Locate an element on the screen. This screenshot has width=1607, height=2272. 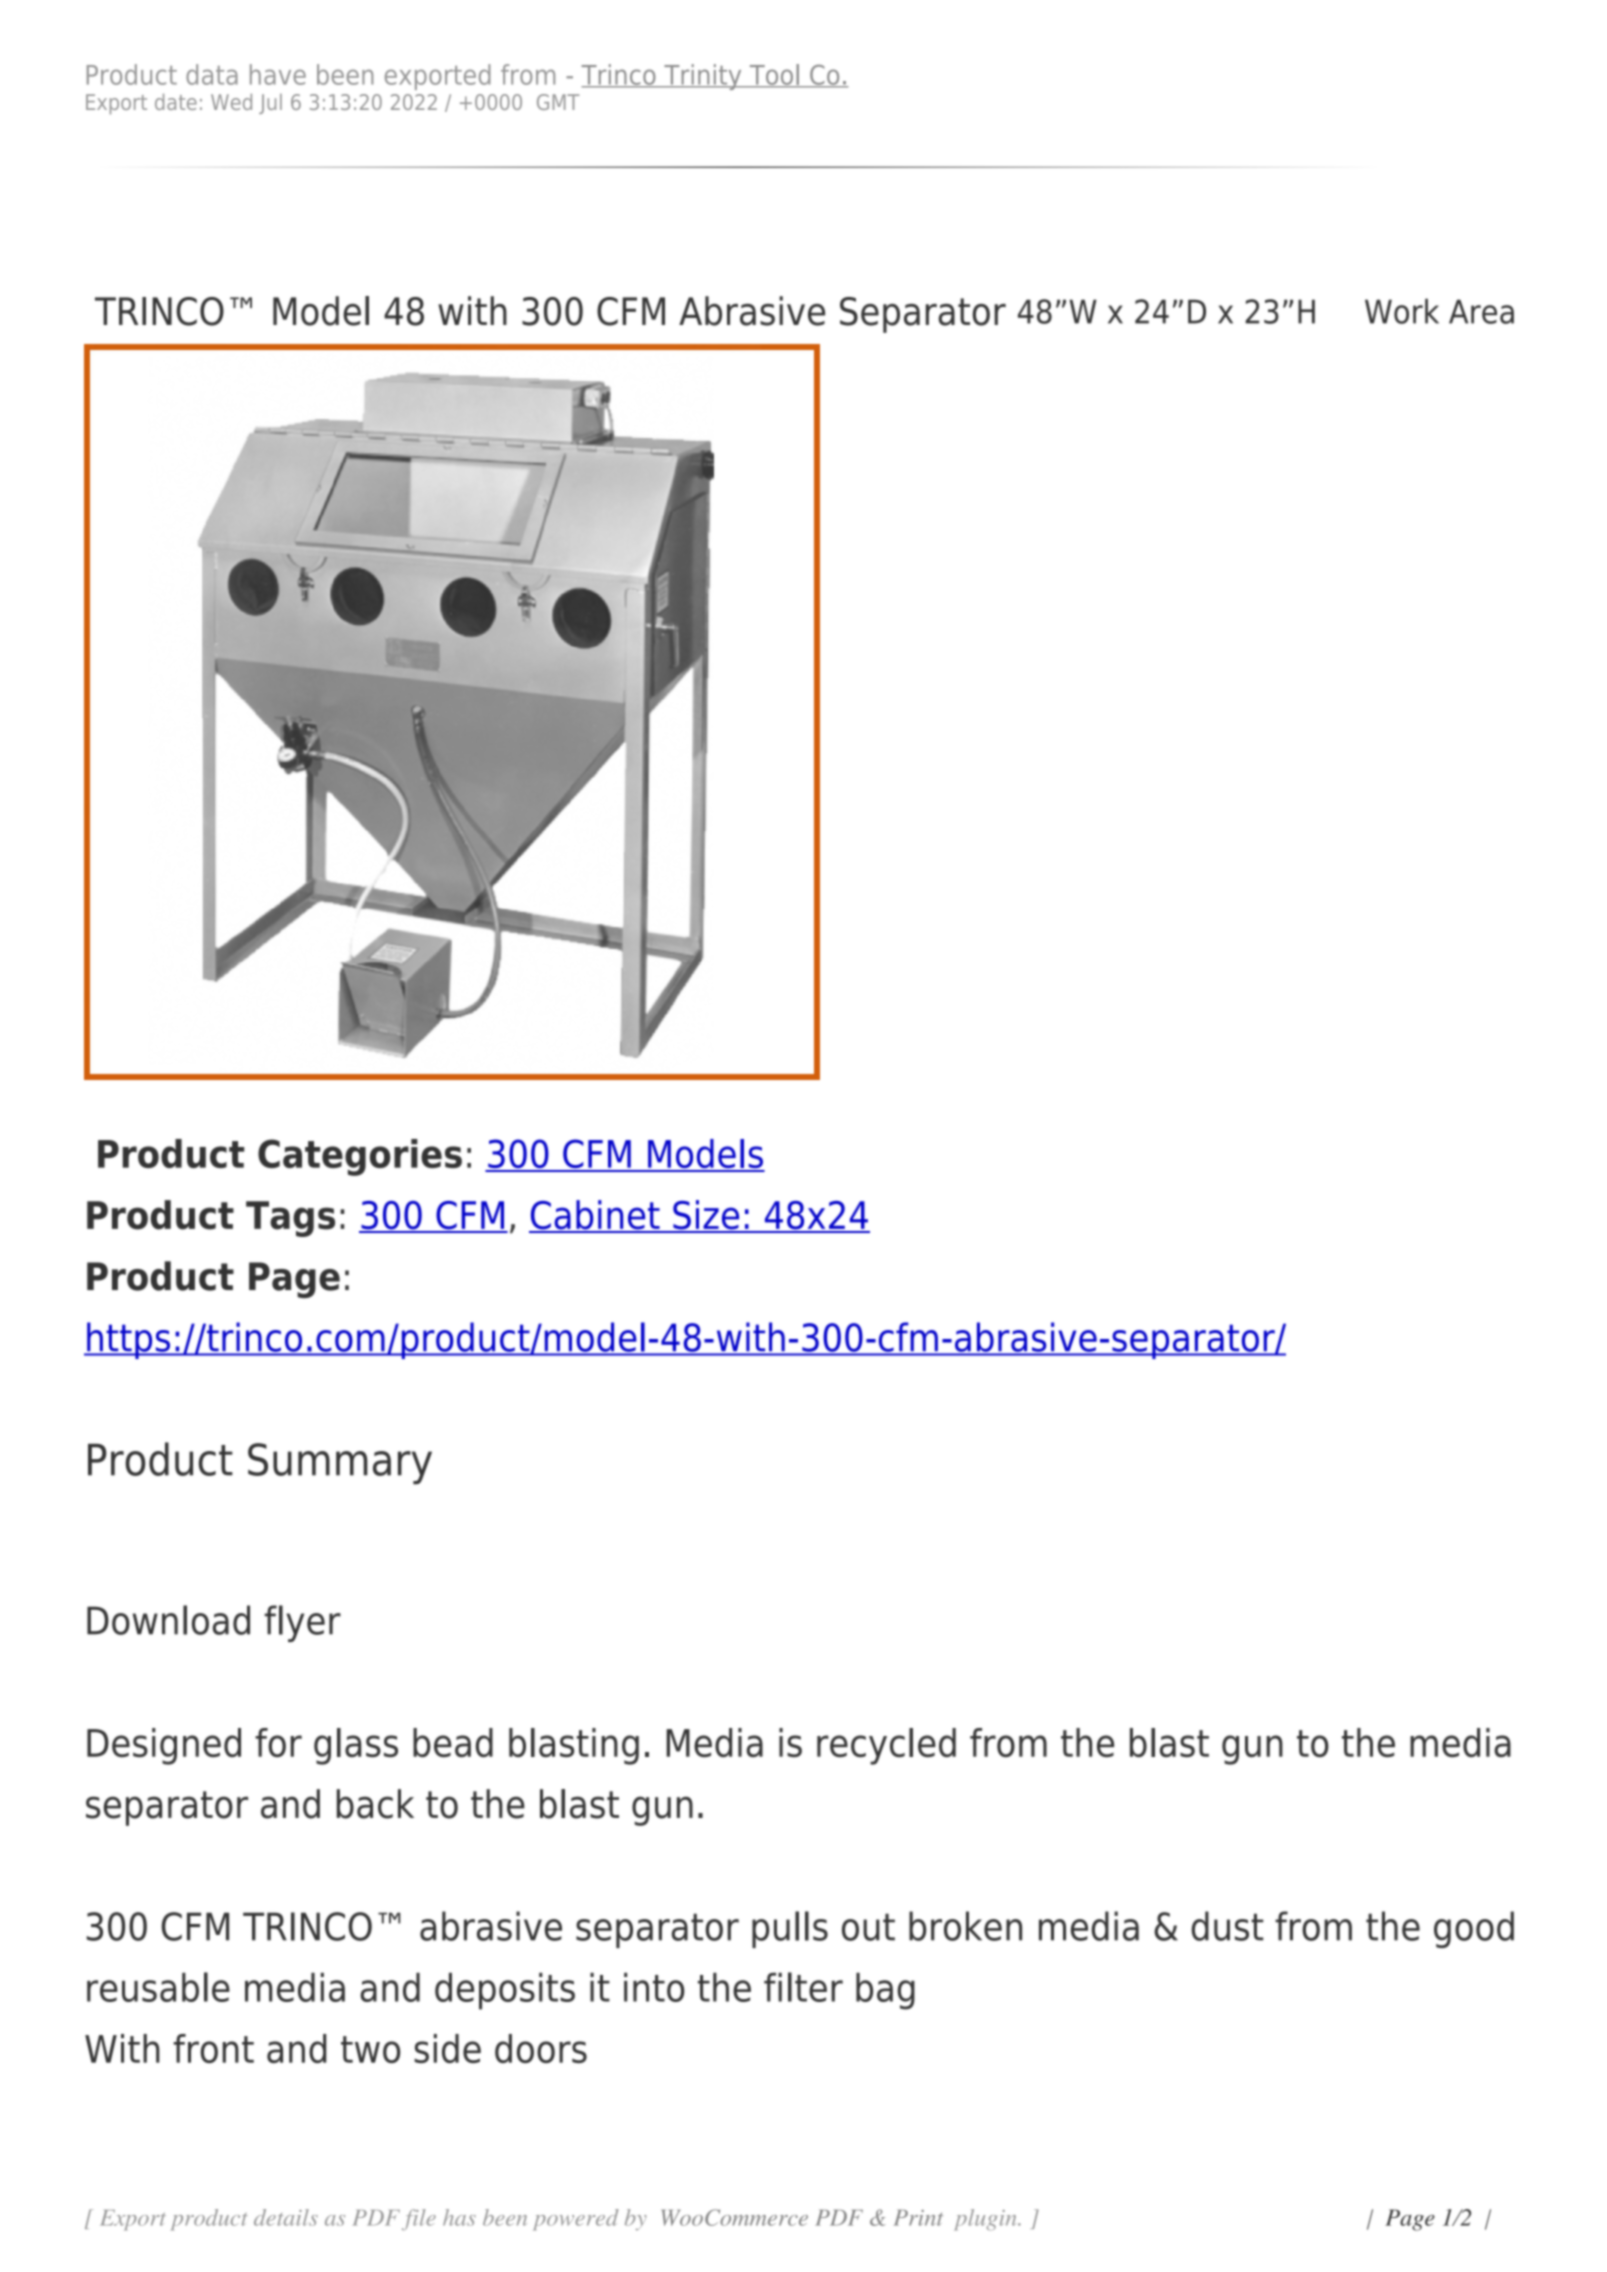
Work is located at coordinates (1402, 311).
